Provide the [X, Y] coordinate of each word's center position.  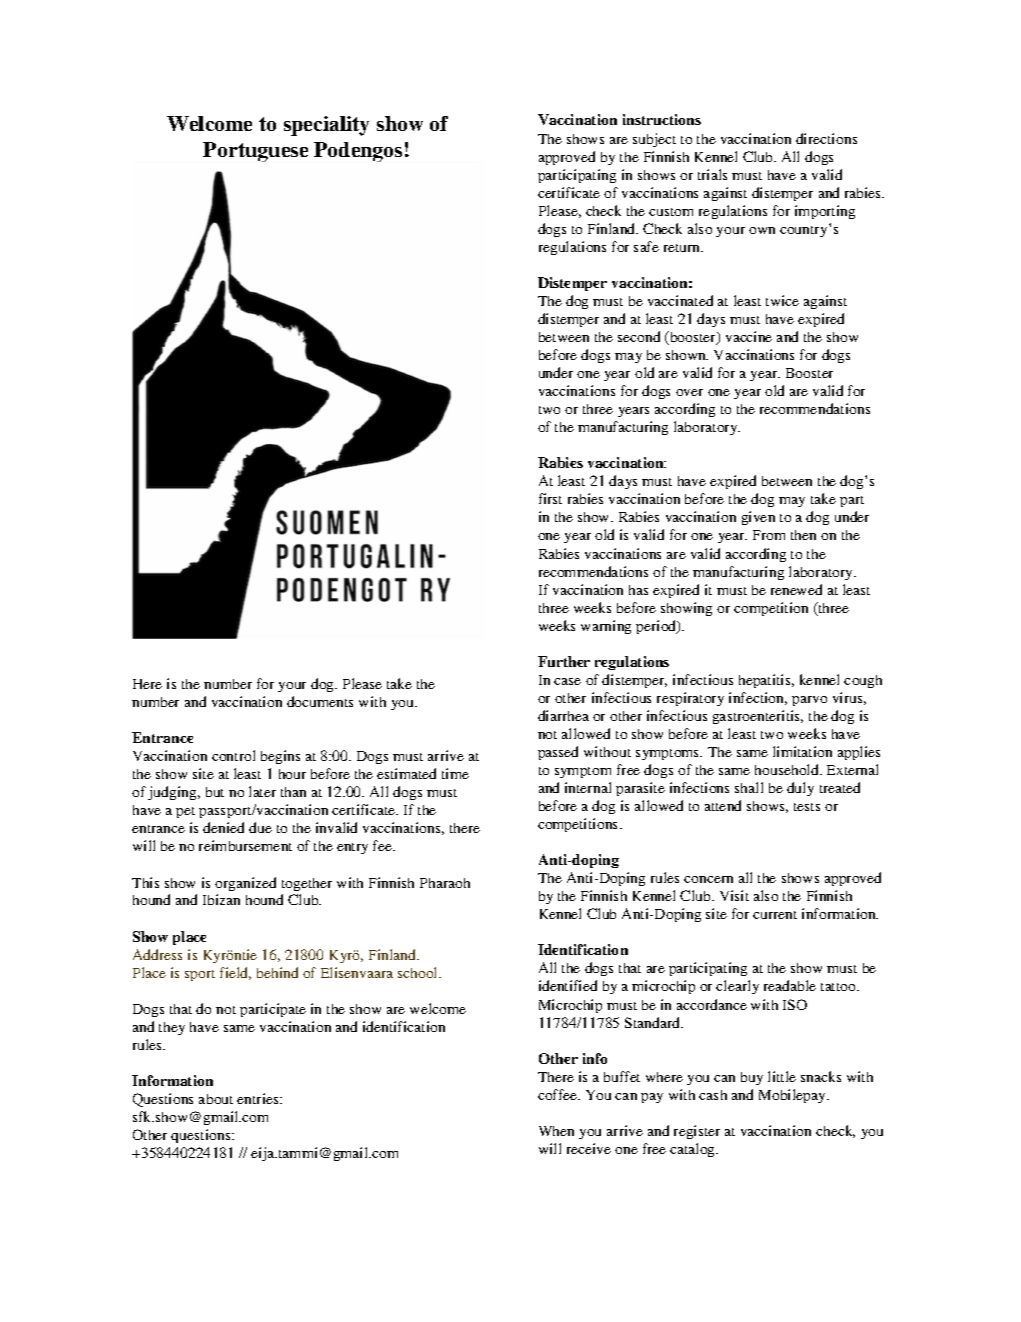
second [639, 336]
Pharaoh [445, 883]
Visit [734, 895]
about [216, 1099]
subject [654, 140]
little [782, 1076]
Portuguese [255, 152]
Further [564, 661]
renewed [796, 589]
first [550, 498]
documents [320, 701]
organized [245, 884]
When [556, 1131]
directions [826, 138]
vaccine [749, 336]
